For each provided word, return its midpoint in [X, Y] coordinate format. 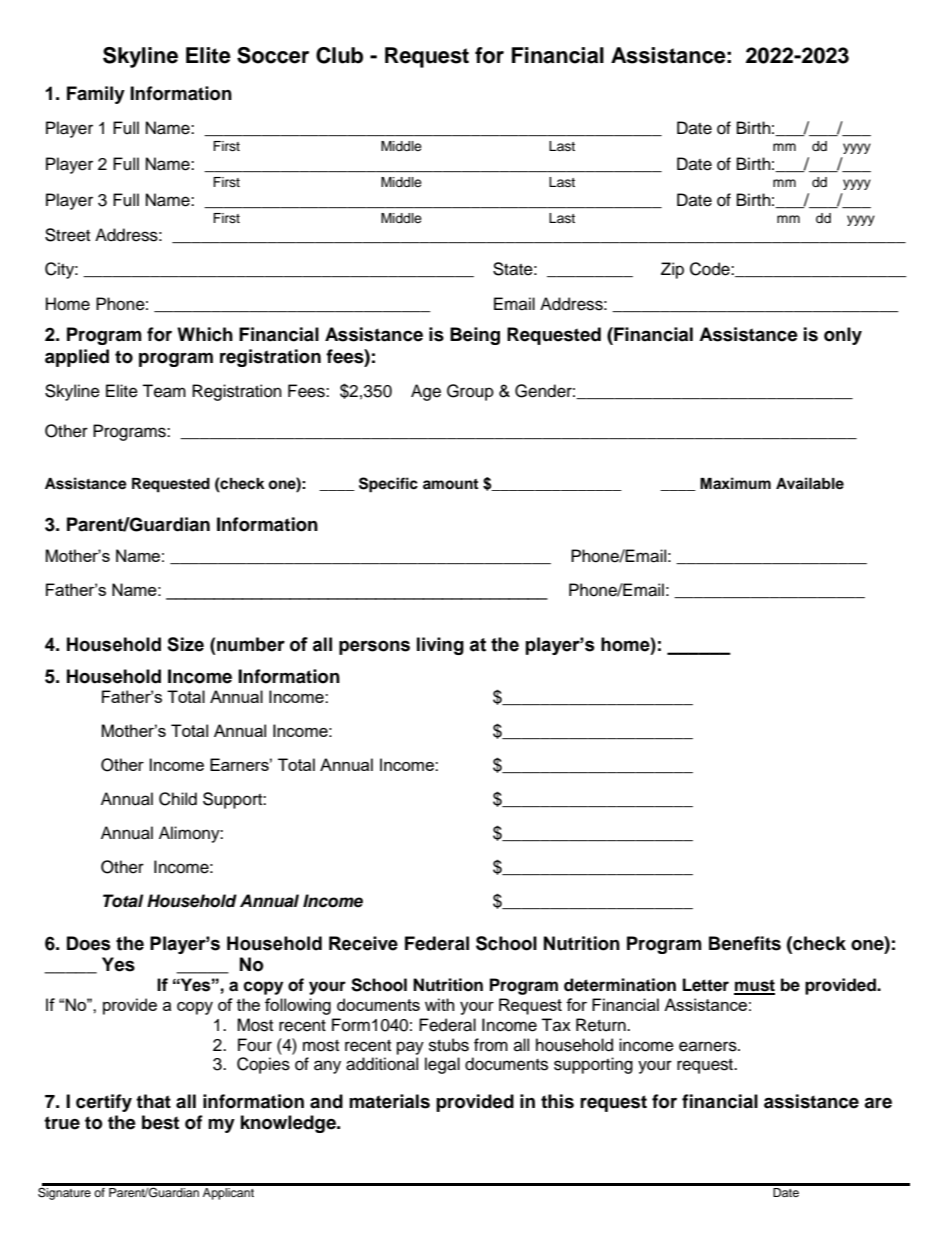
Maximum [735, 483]
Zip [672, 270]
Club [339, 55]
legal [442, 1065]
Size [185, 644]
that [153, 1101]
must [754, 986]
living [440, 646]
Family [96, 95]
